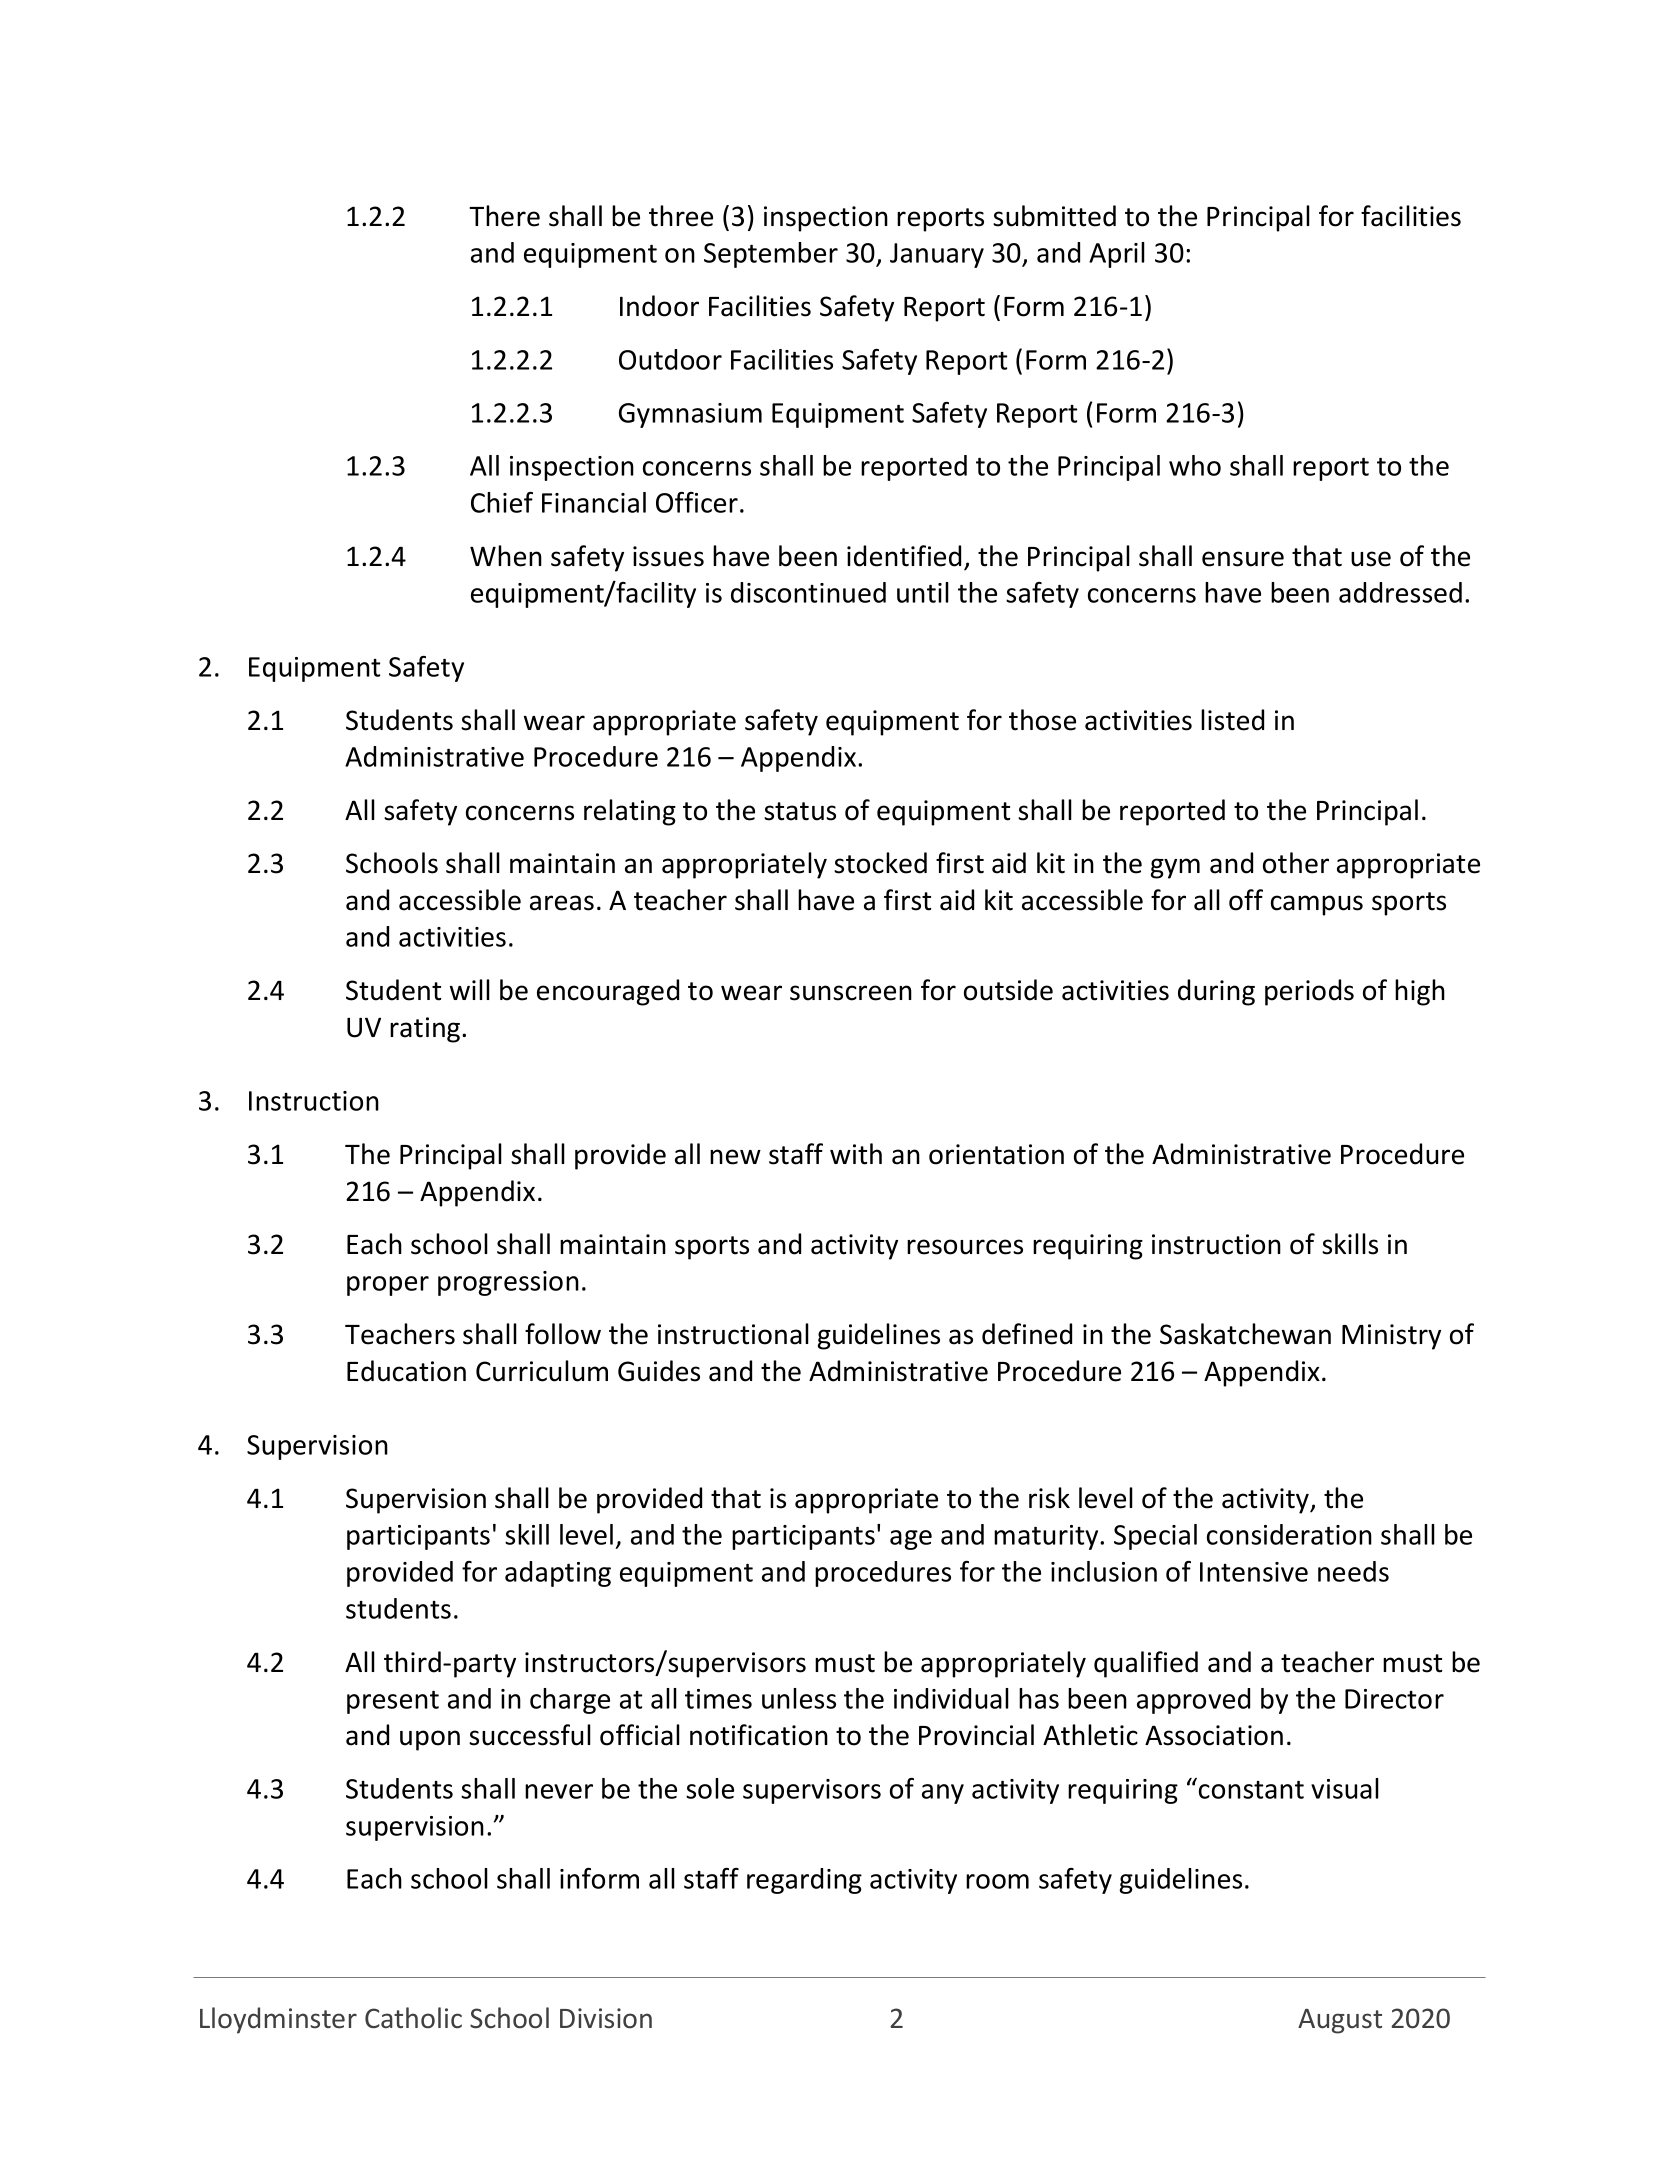  What do you see at coordinates (965, 1247) in the page?
I see `resources` at bounding box center [965, 1247].
